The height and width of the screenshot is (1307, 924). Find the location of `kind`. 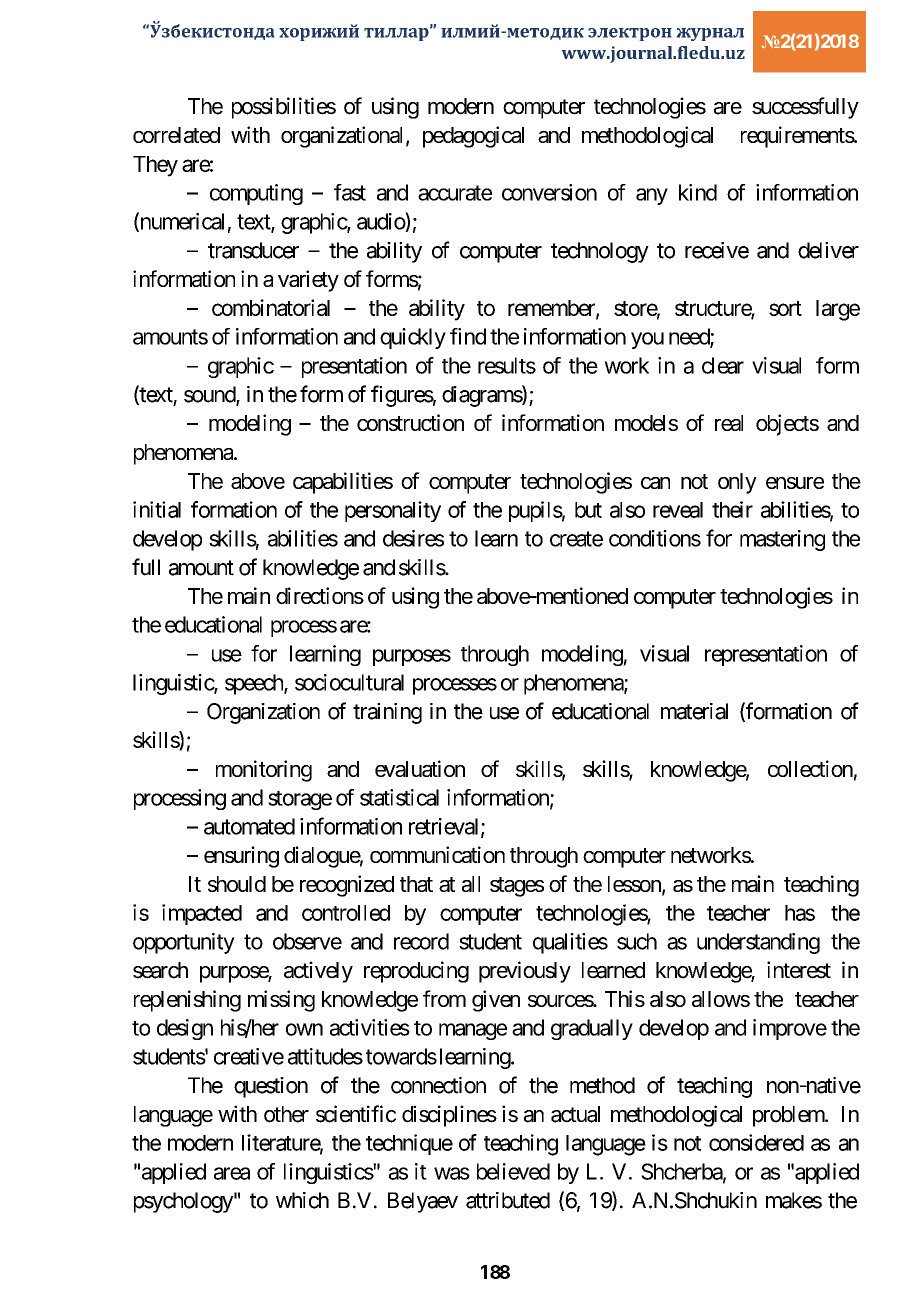

kind is located at coordinates (698, 192).
